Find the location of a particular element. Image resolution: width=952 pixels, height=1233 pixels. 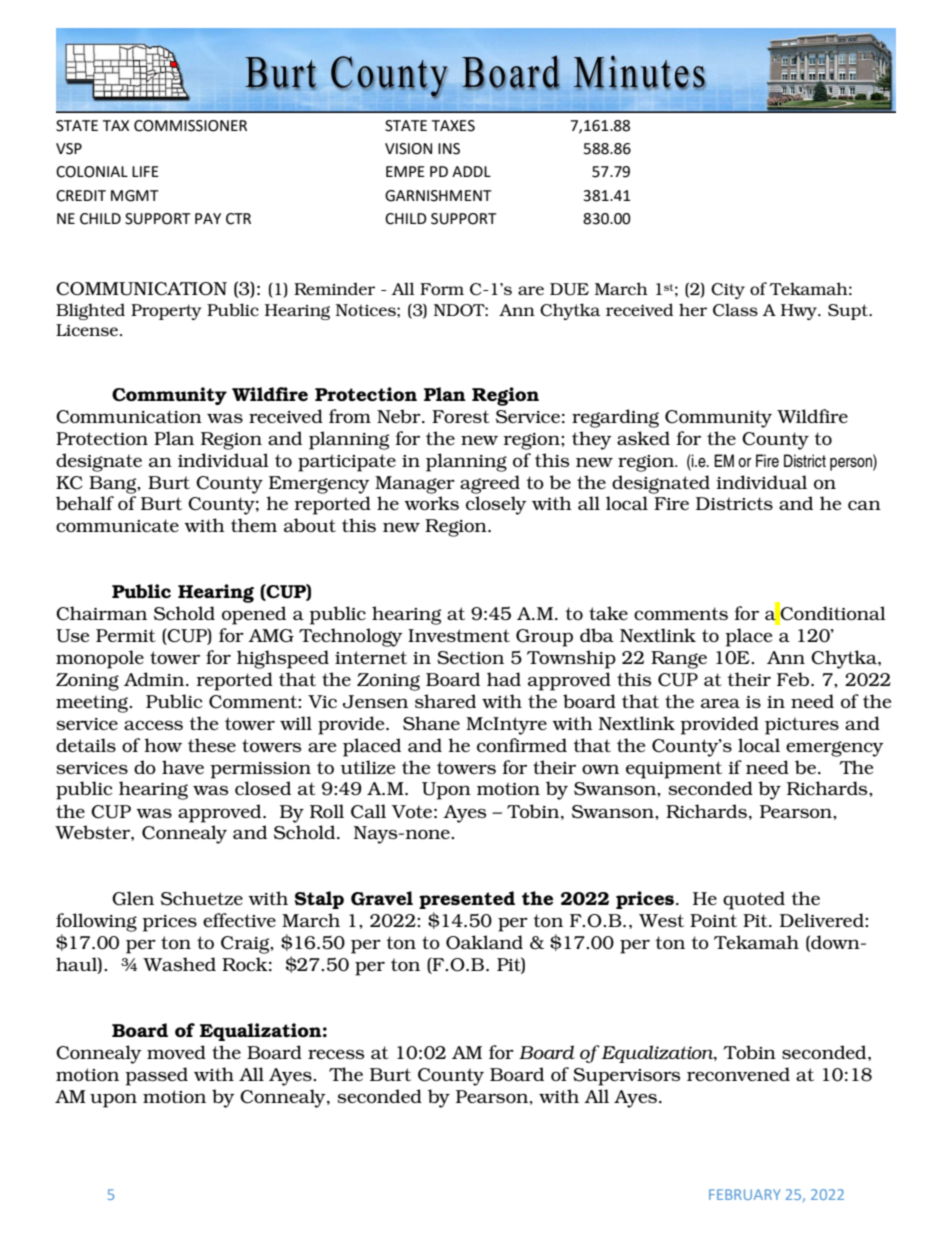

INS is located at coordinates (449, 149).
